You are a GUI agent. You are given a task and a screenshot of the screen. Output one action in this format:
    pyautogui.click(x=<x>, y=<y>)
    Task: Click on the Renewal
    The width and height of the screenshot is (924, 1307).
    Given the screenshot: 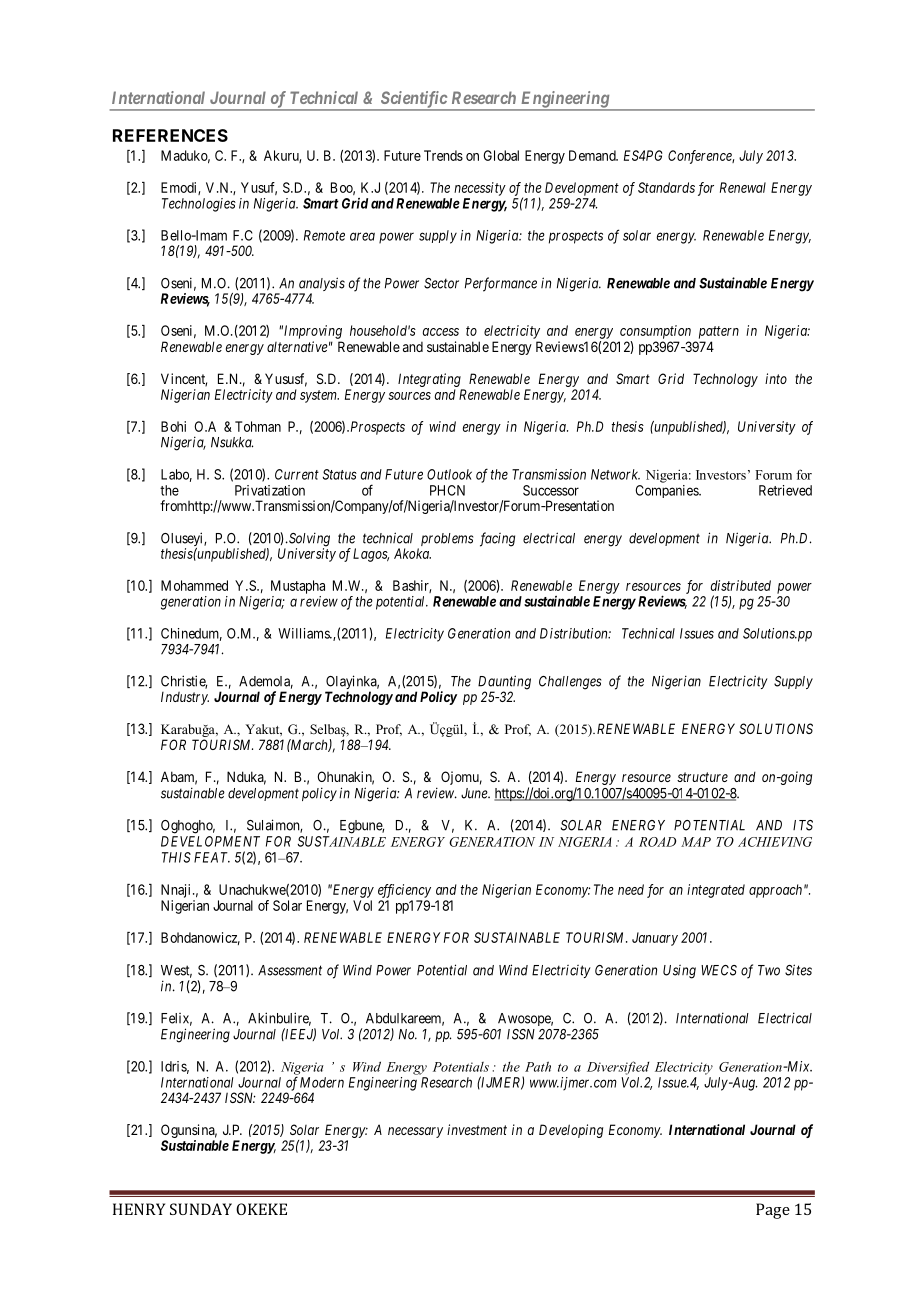 What is the action you would take?
    pyautogui.click(x=743, y=187)
